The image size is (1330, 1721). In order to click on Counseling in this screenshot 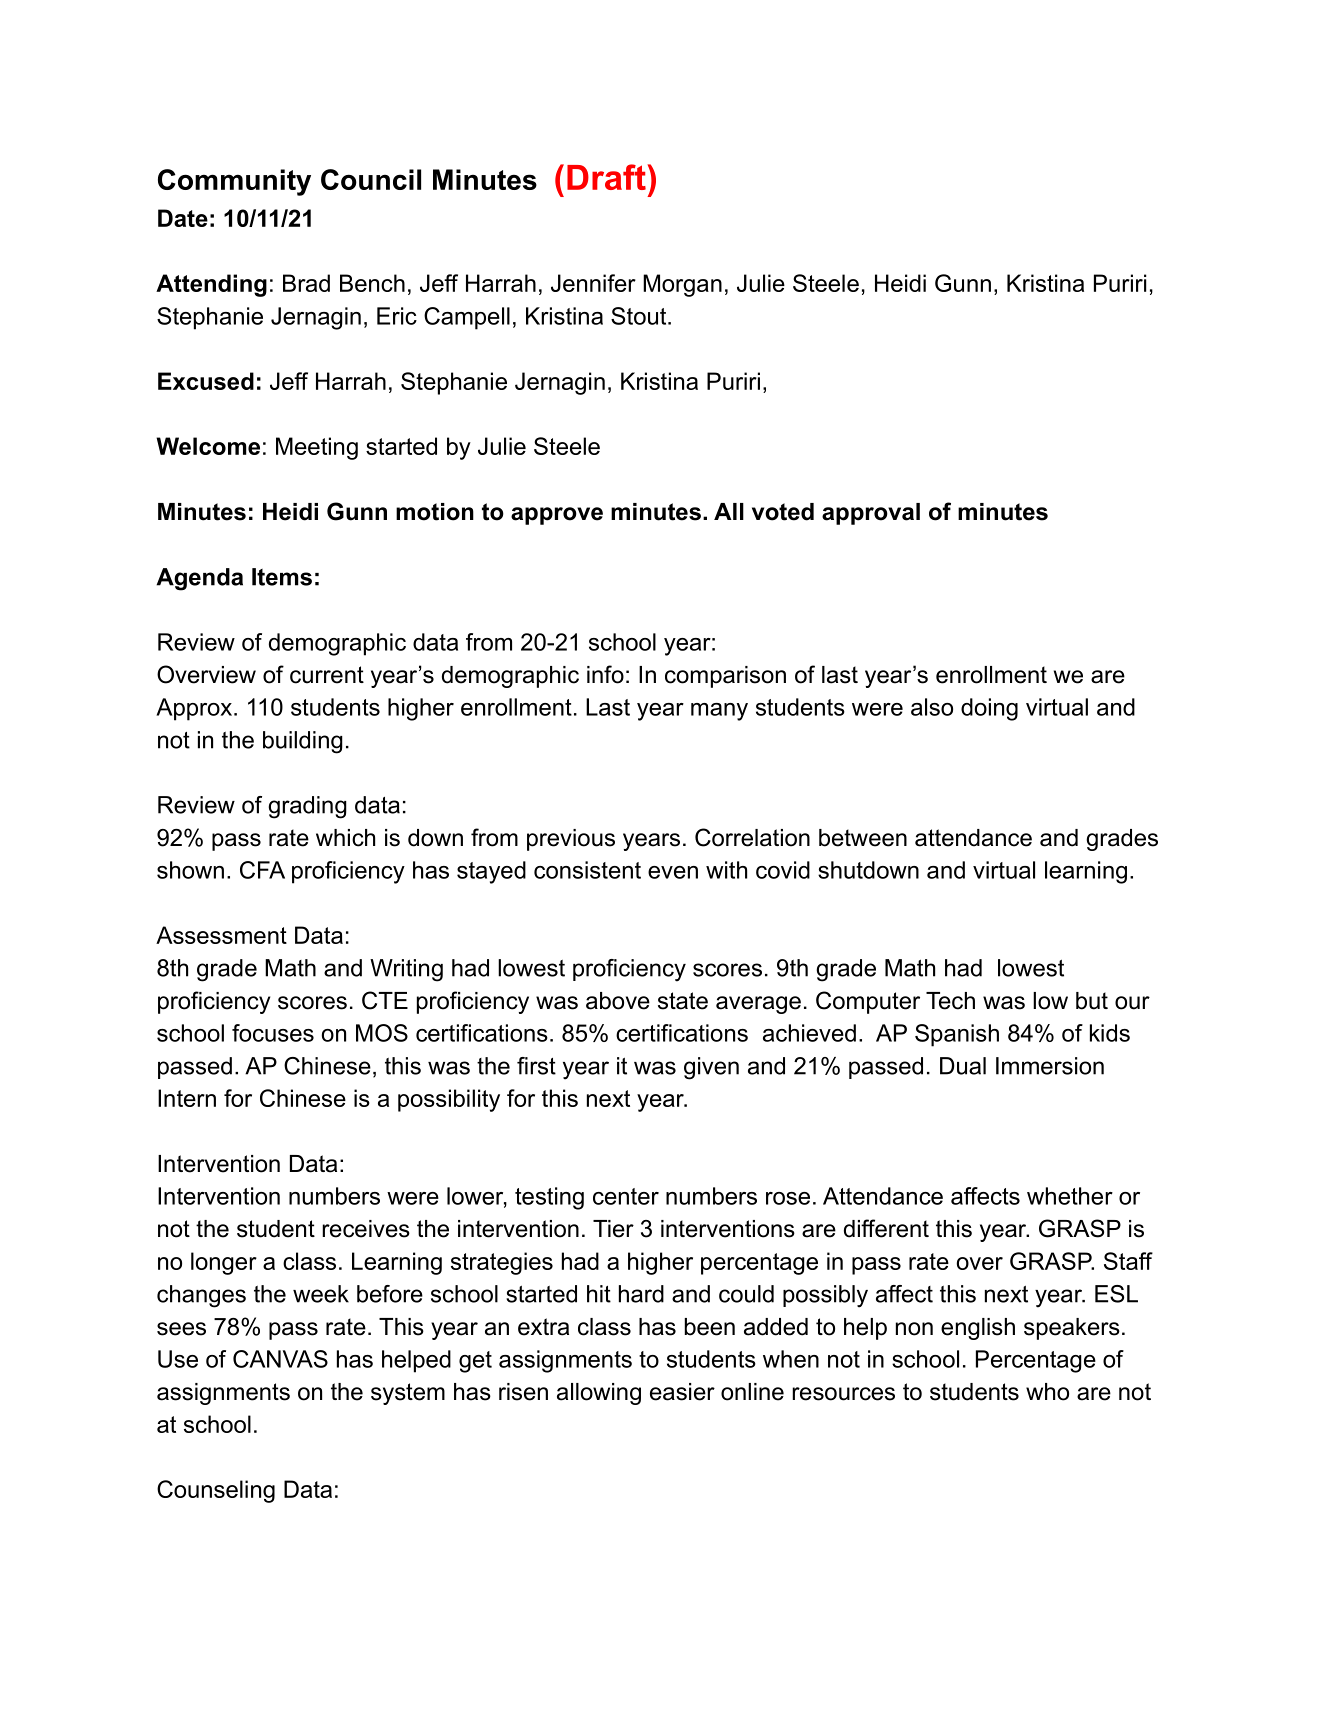, I will do `click(216, 1491)`.
